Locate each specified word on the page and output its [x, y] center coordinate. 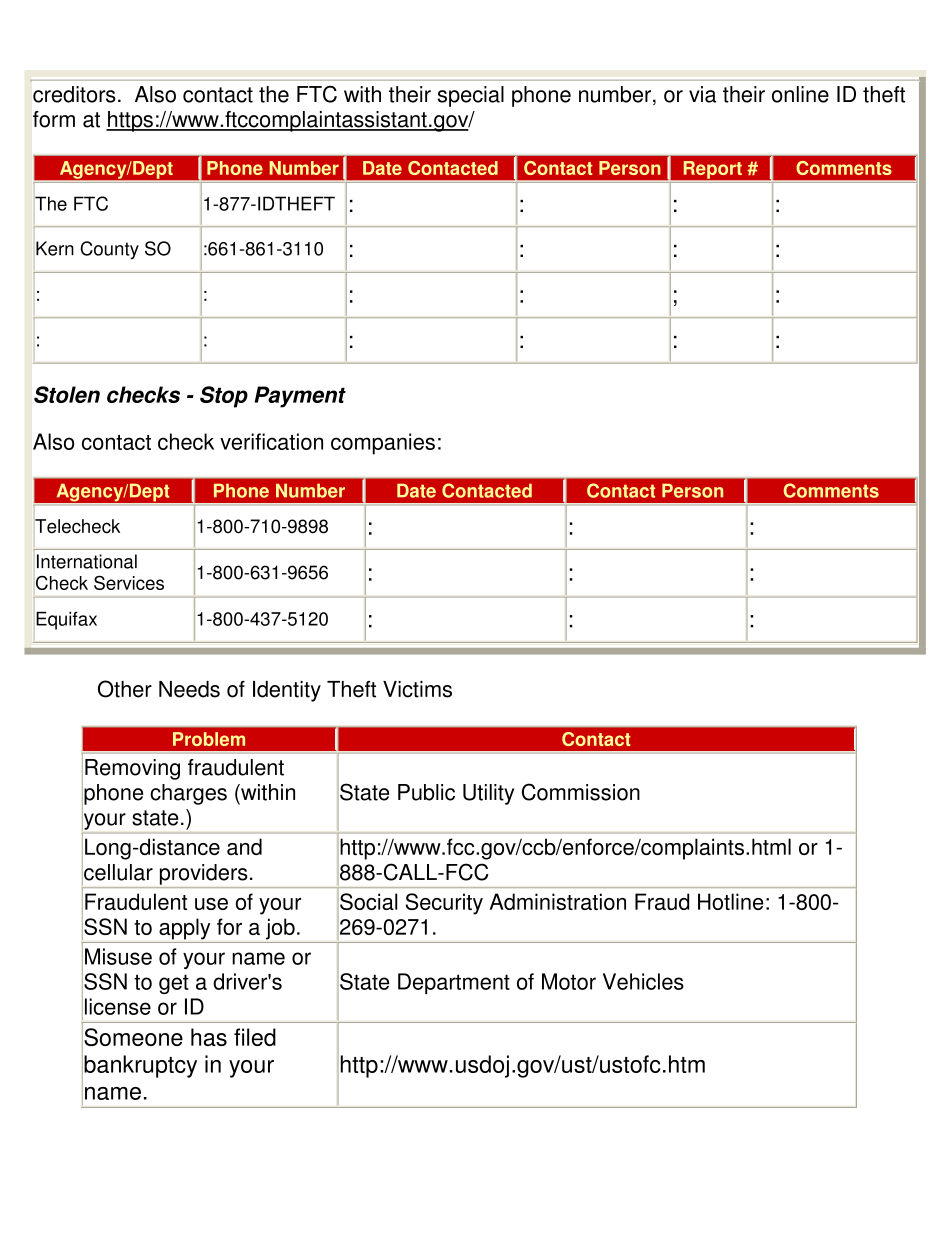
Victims [417, 689]
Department [454, 983]
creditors [74, 94]
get [174, 984]
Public [426, 792]
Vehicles [643, 981]
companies [383, 444]
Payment [300, 397]
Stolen [67, 394]
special [471, 96]
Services [129, 582]
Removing [132, 769]
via [702, 94]
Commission [581, 792]
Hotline [731, 901]
